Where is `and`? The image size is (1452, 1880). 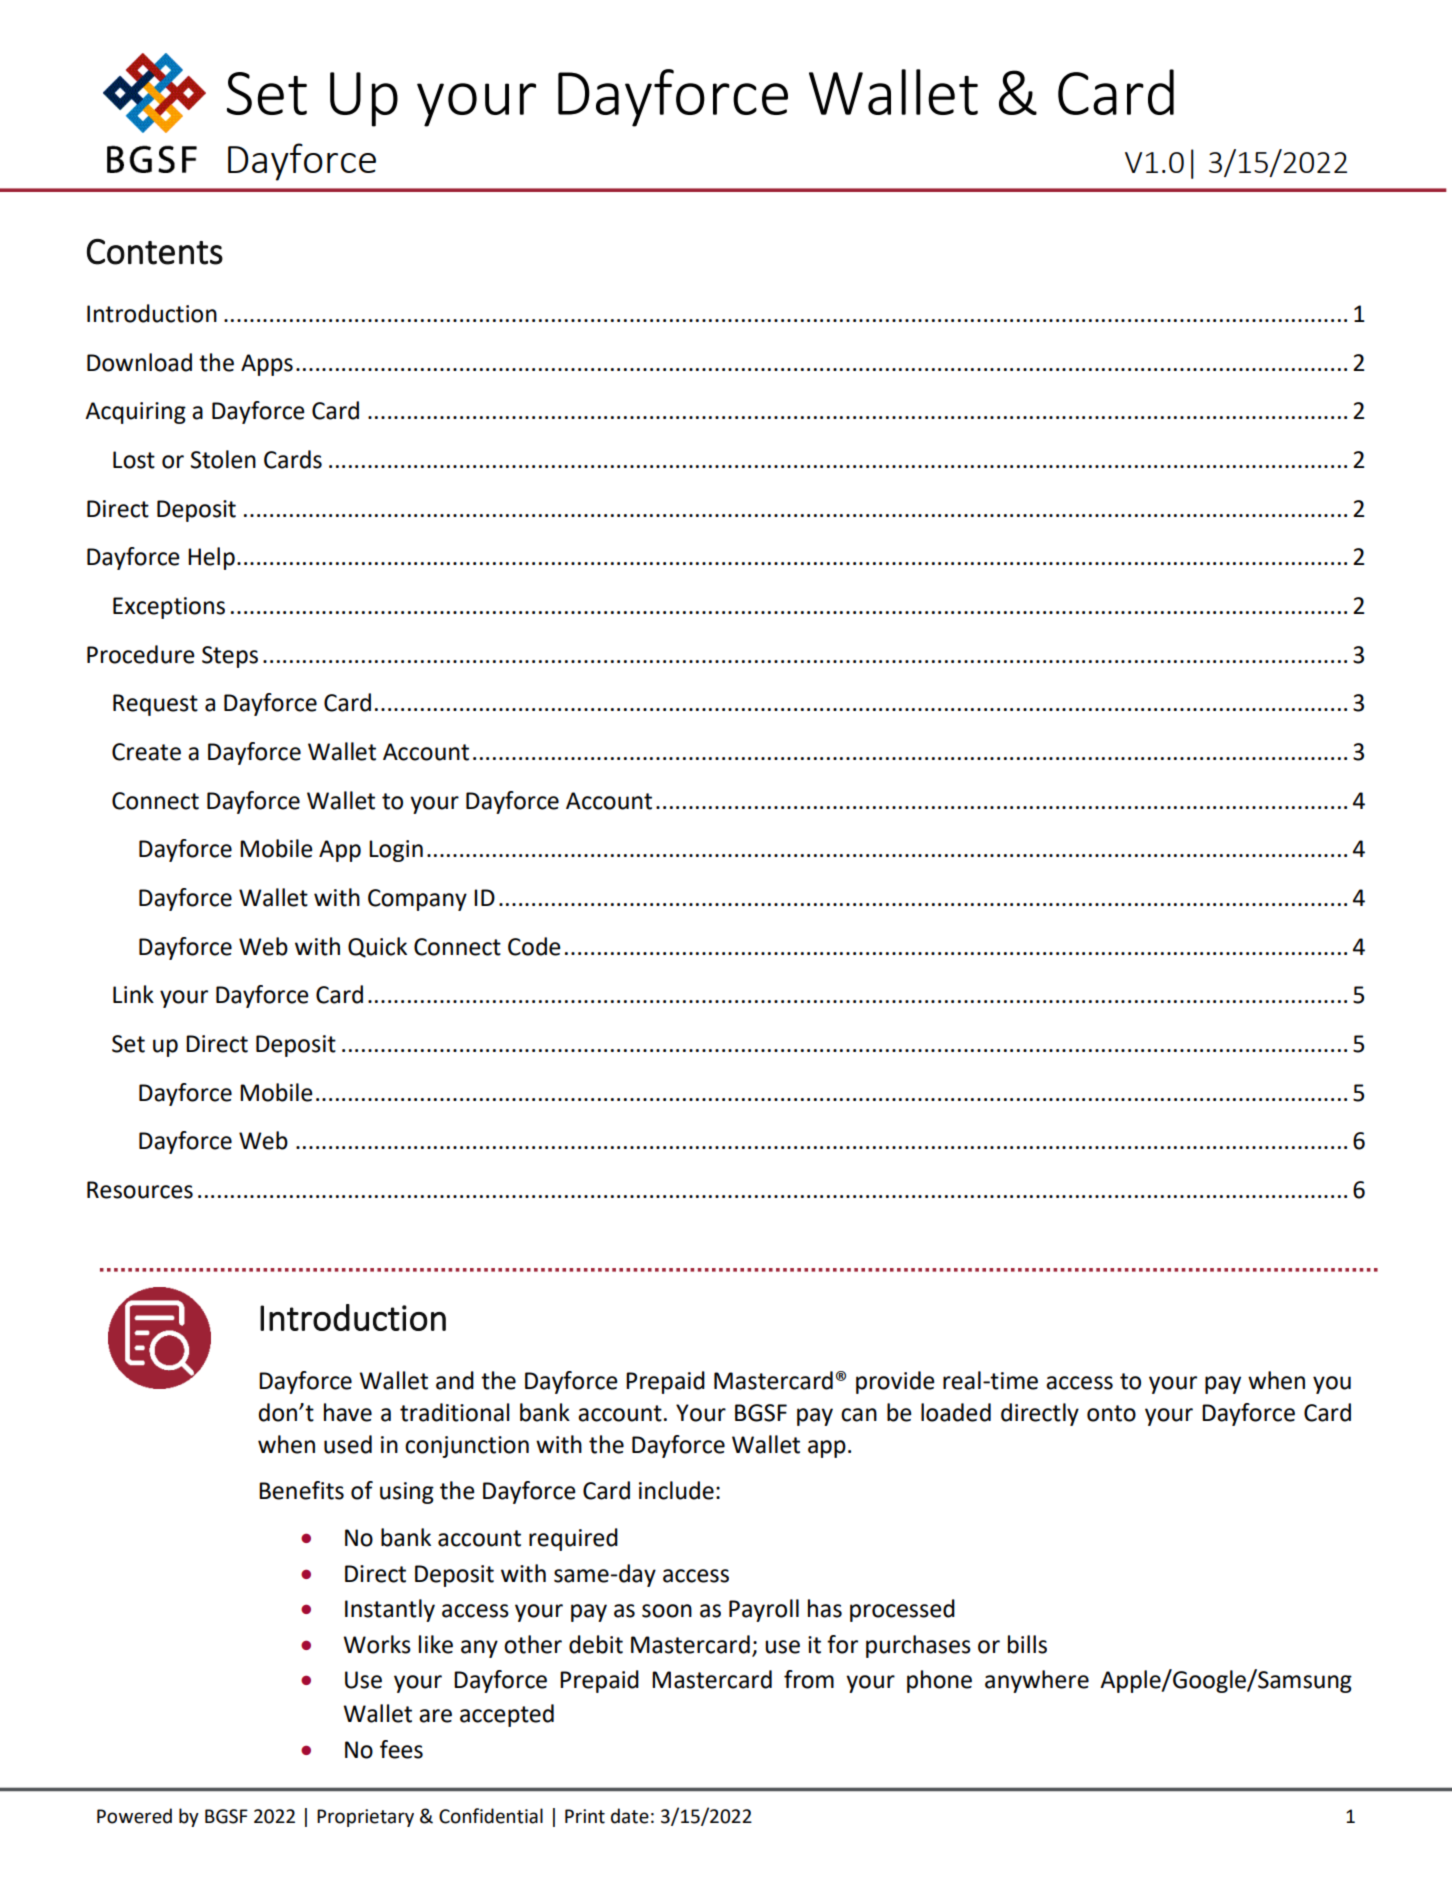 and is located at coordinates (455, 1380).
